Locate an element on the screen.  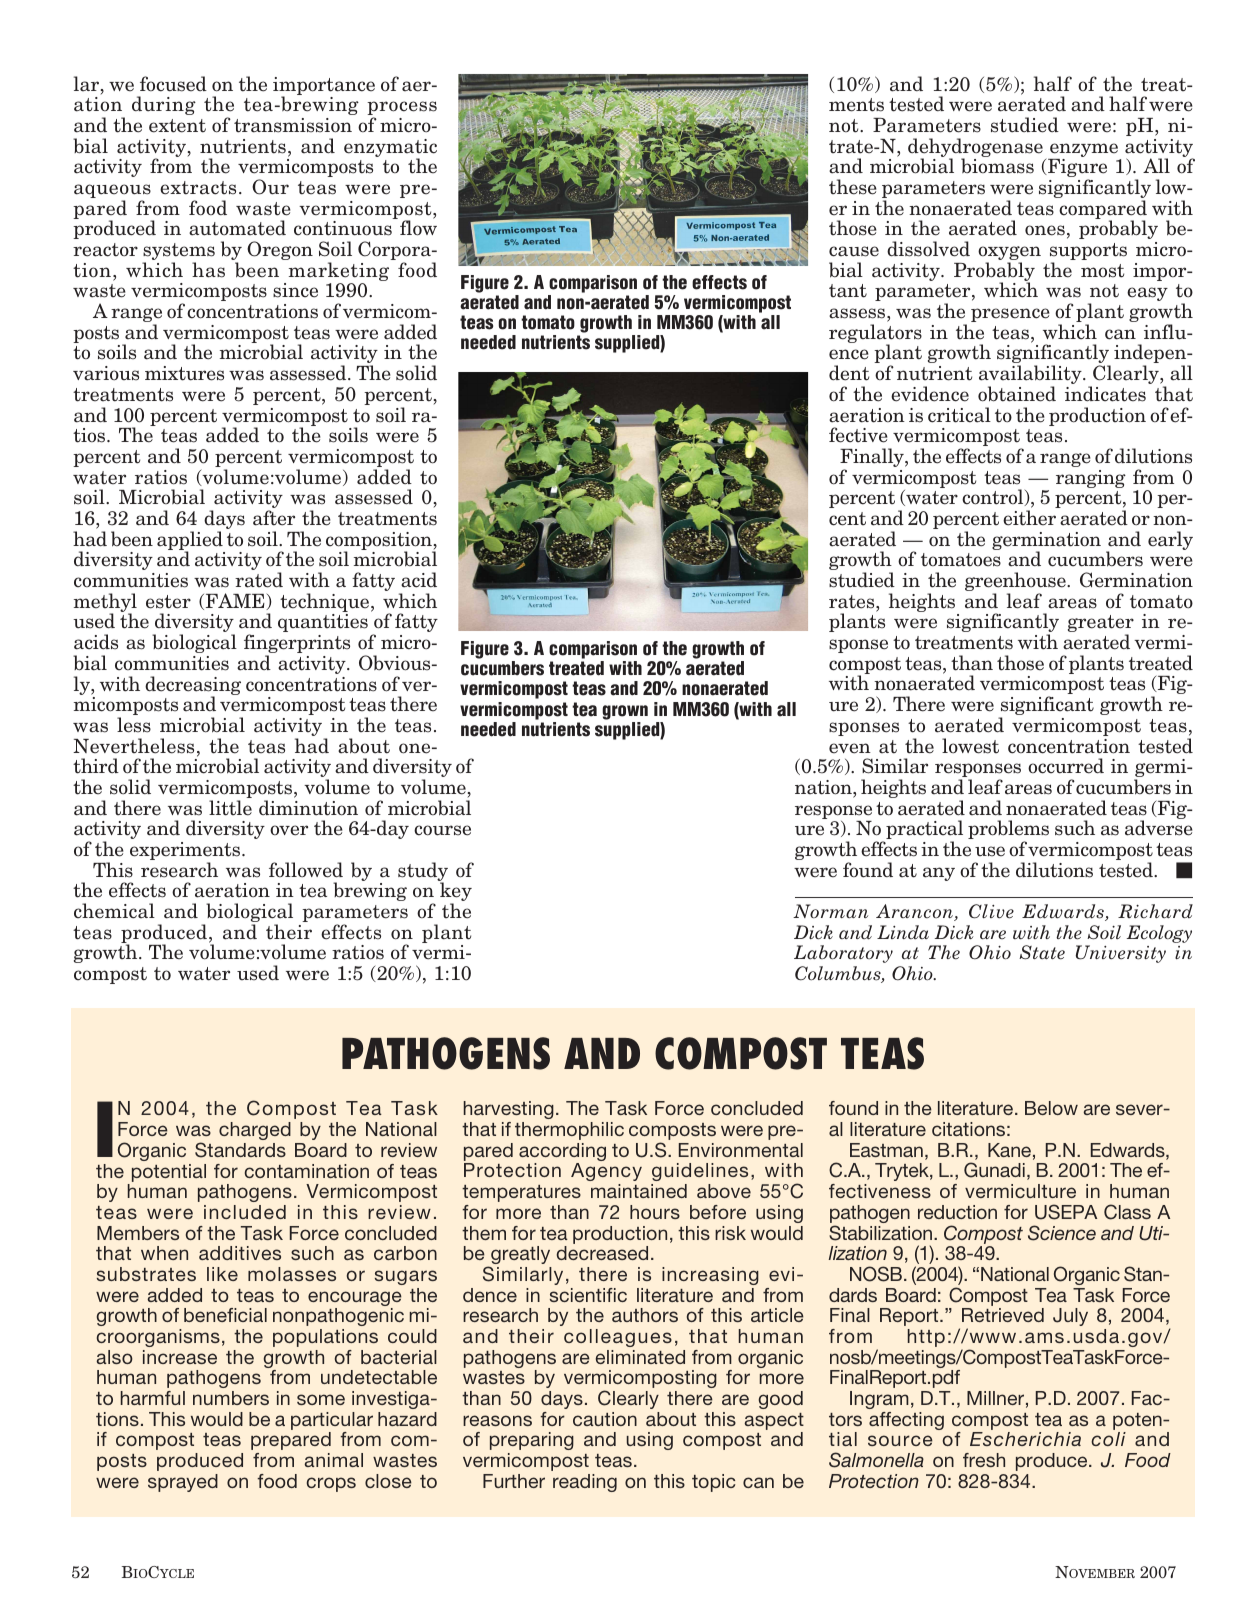
these is located at coordinates (853, 187).
